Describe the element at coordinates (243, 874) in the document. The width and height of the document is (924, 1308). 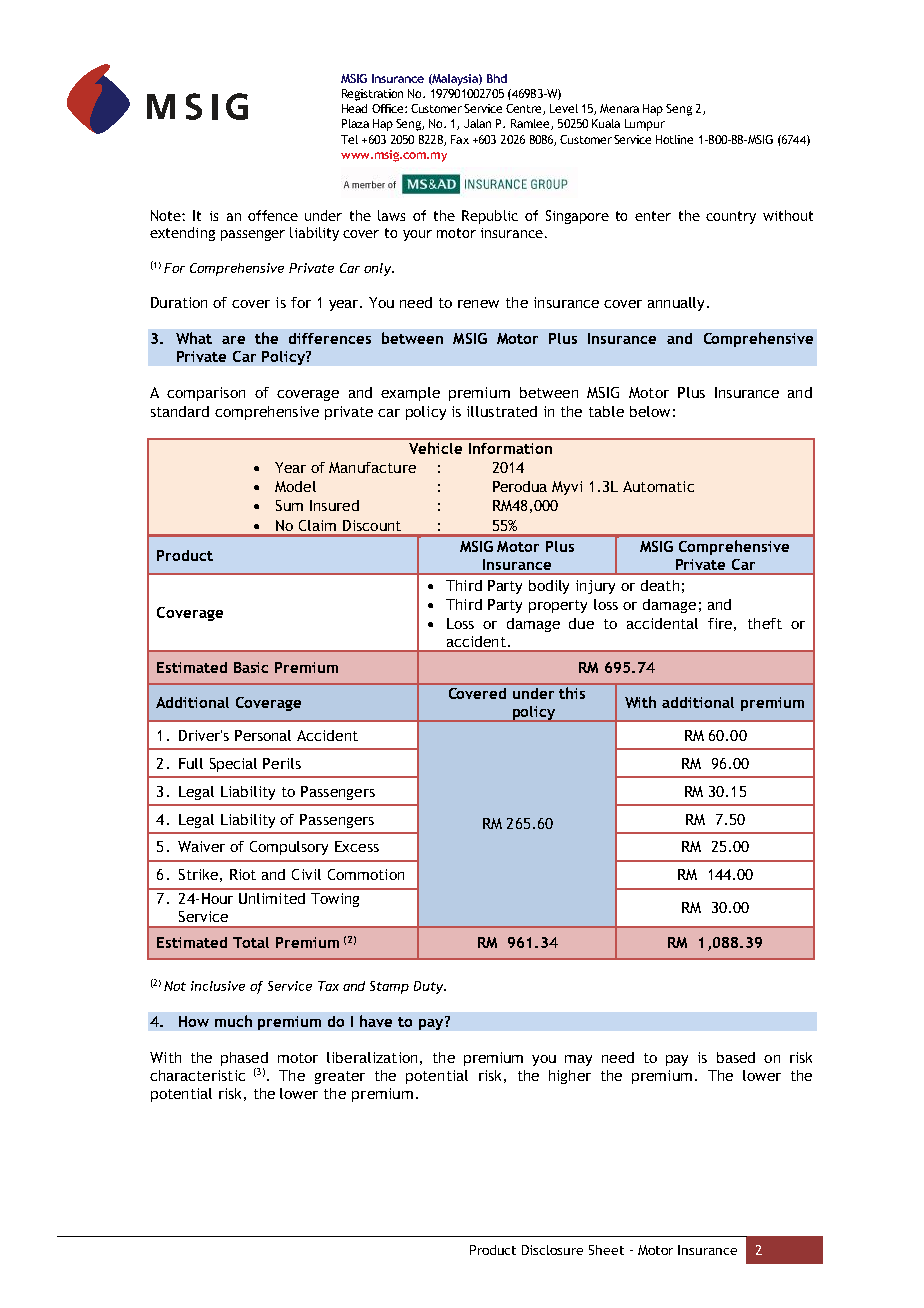
I see `Riot` at that location.
